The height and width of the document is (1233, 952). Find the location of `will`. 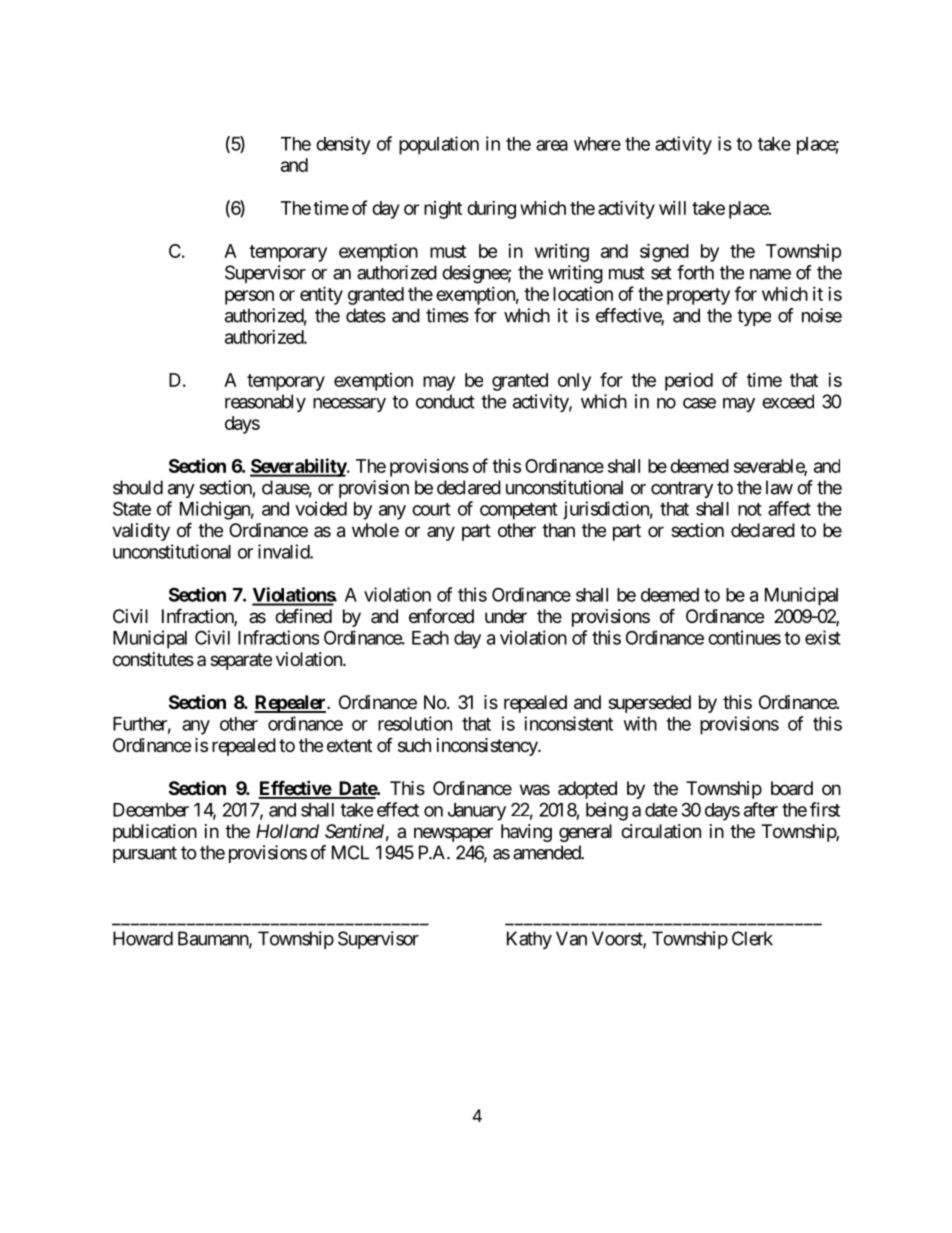

will is located at coordinates (672, 208).
